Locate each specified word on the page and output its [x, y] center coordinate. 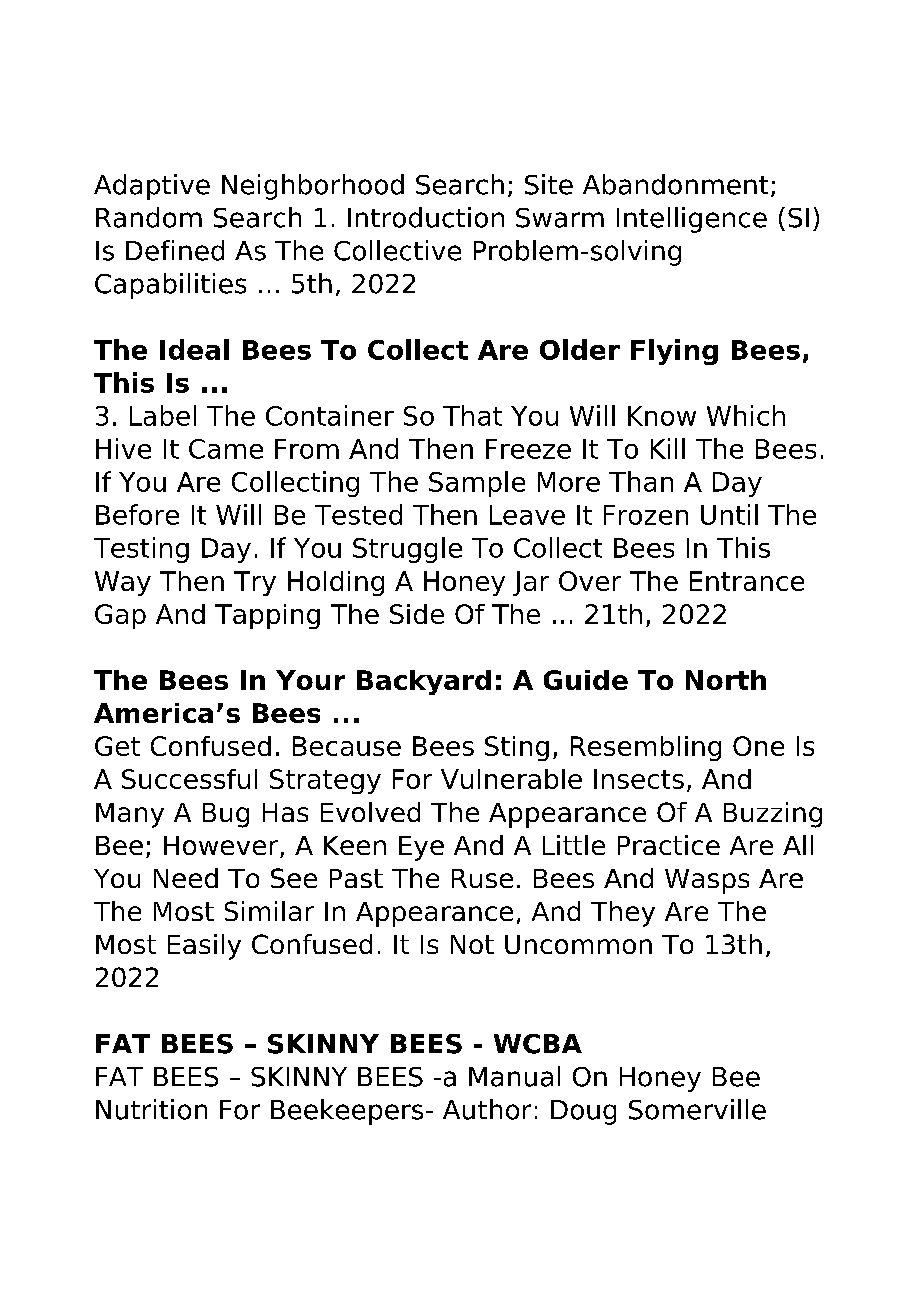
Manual [514, 1076]
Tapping [267, 616]
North [726, 680]
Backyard [424, 682]
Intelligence [692, 220]
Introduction [426, 217]
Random [149, 217]
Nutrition [151, 1109]
